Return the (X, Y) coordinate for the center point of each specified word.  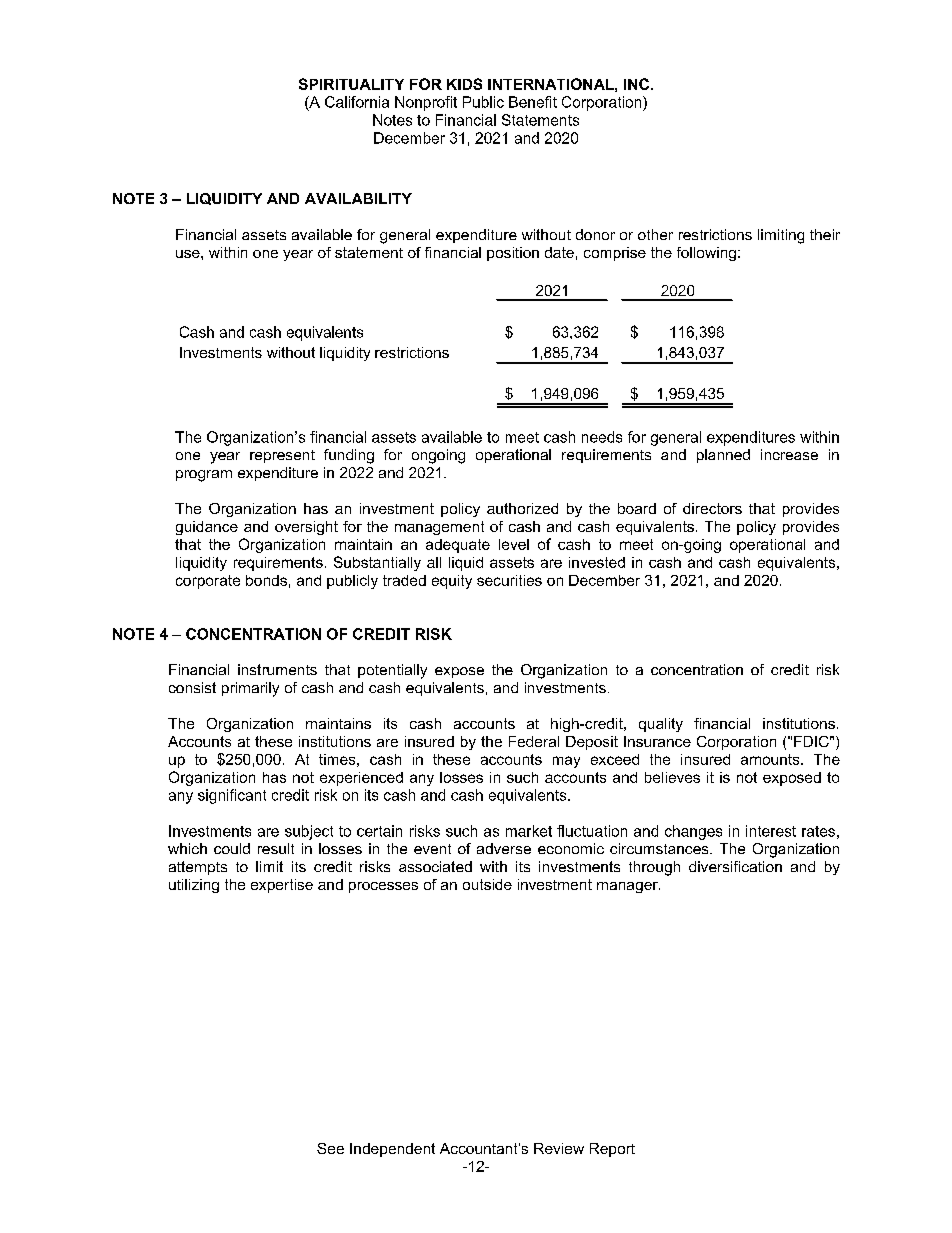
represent (282, 456)
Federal (534, 741)
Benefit (533, 102)
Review (559, 1148)
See (330, 1148)
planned (723, 456)
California (357, 102)
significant (232, 796)
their (825, 234)
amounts (771, 759)
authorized (522, 508)
